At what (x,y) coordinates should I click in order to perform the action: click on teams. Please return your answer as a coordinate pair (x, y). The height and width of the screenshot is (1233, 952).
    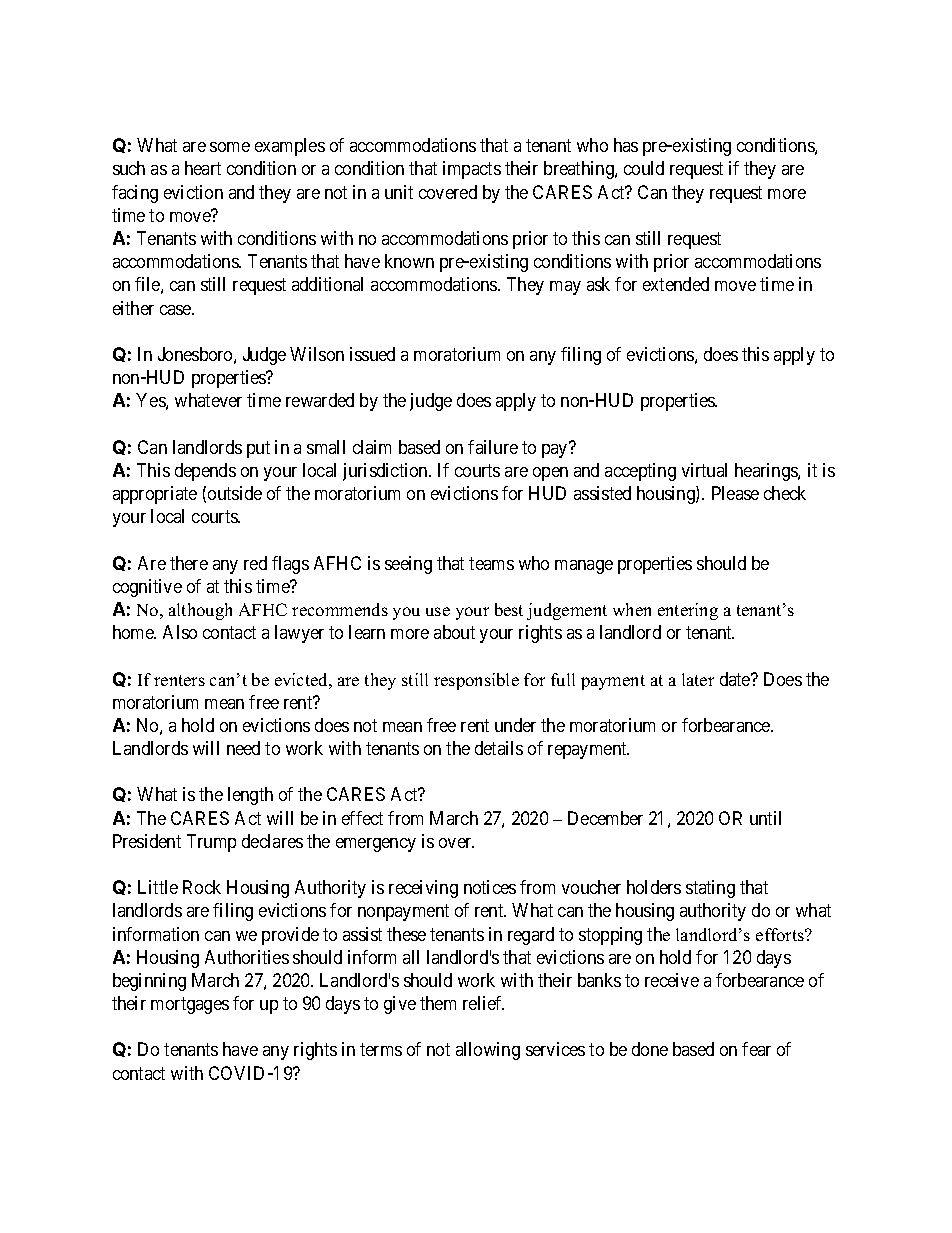
    Looking at the image, I should click on (491, 563).
